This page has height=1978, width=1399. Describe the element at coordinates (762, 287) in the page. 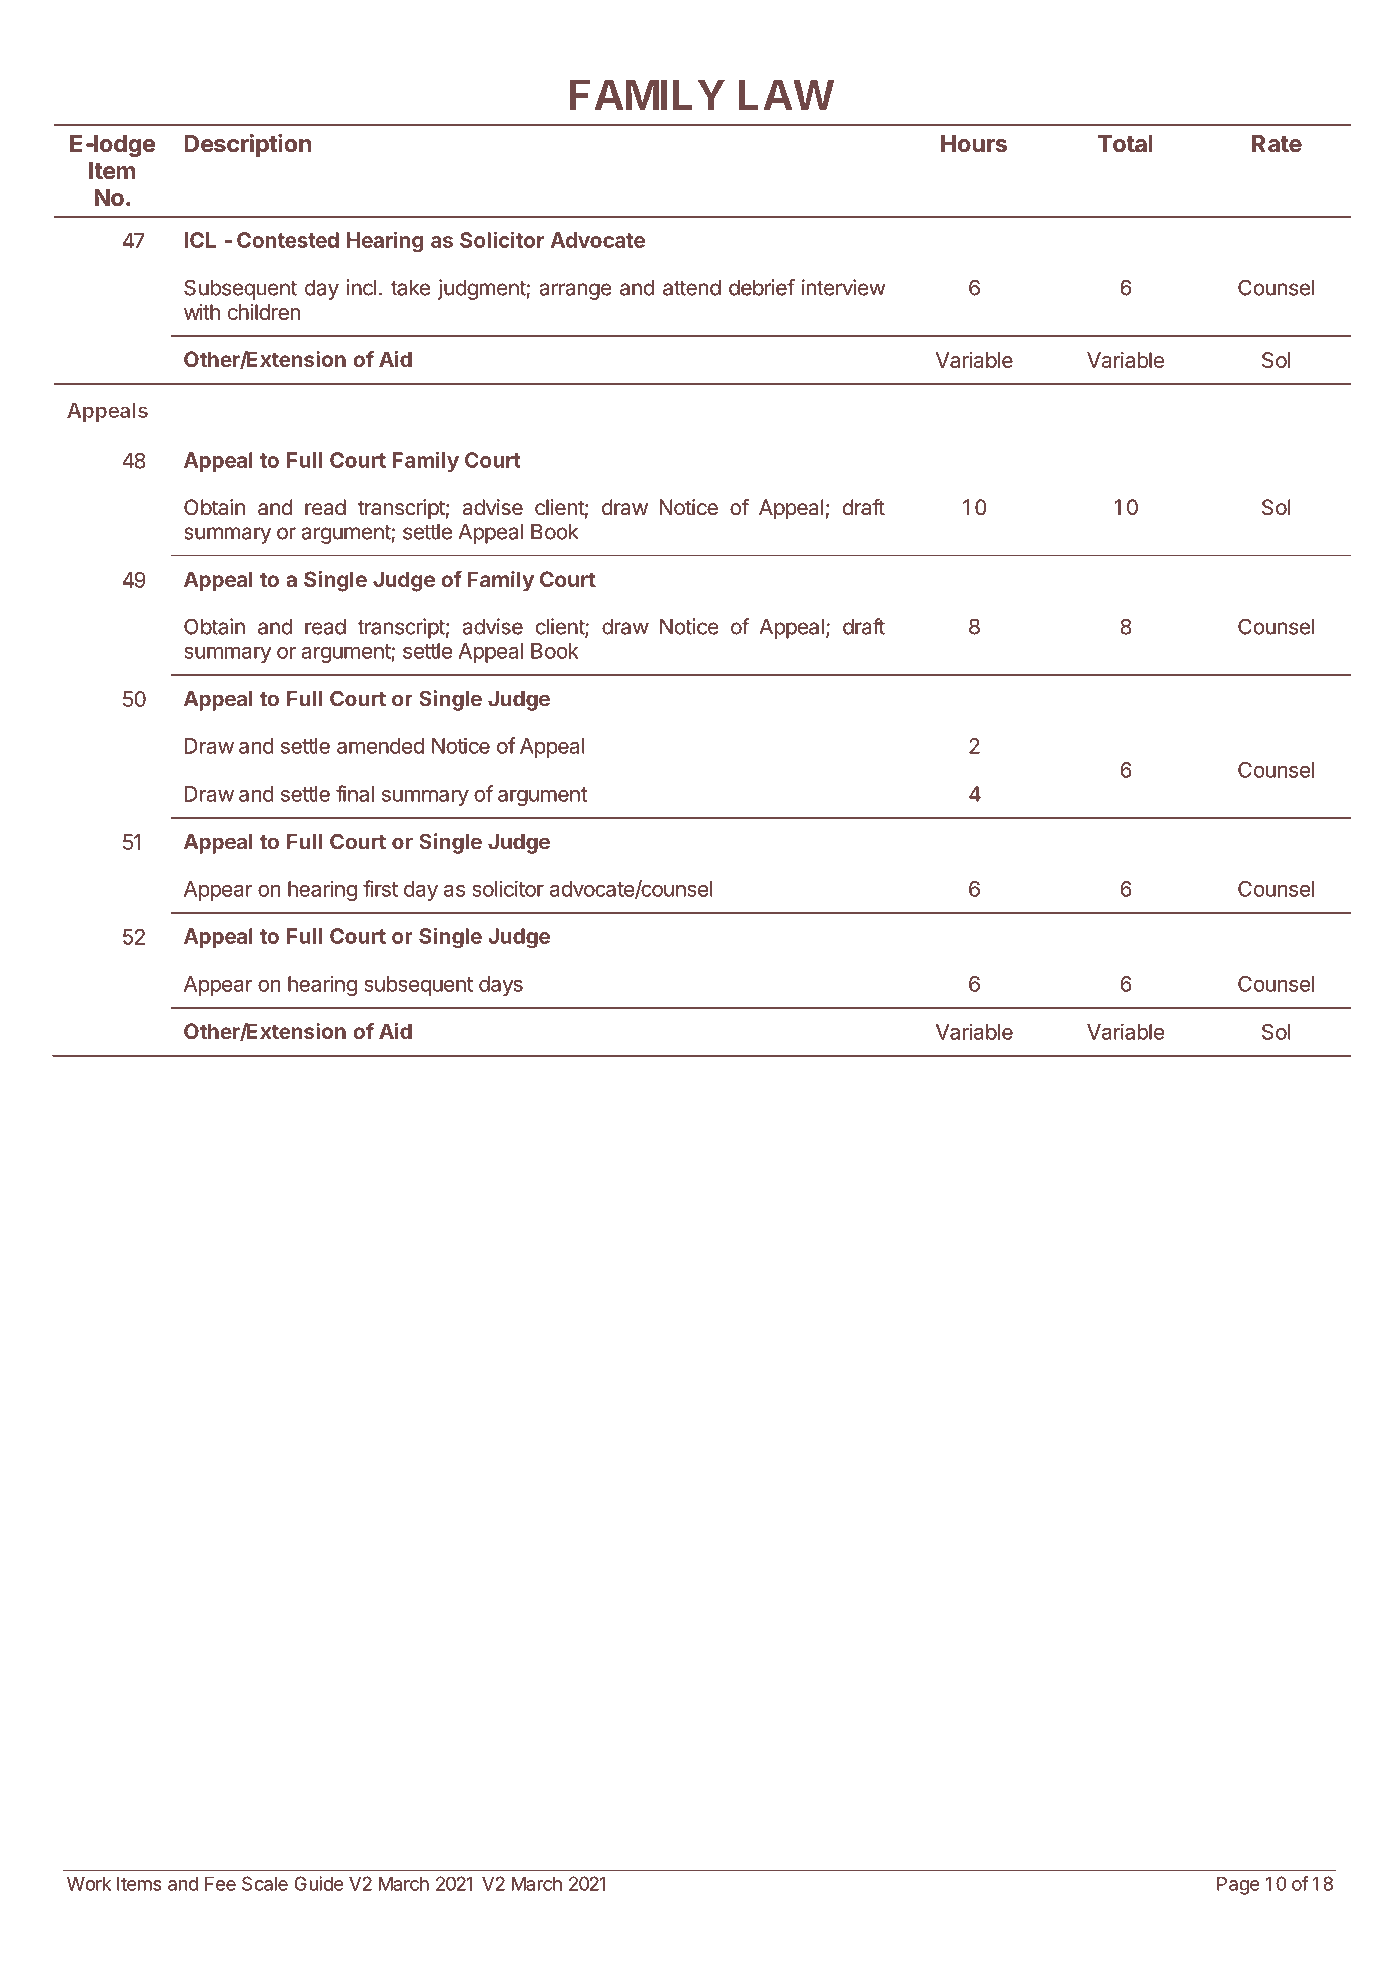

I see `debrief` at that location.
